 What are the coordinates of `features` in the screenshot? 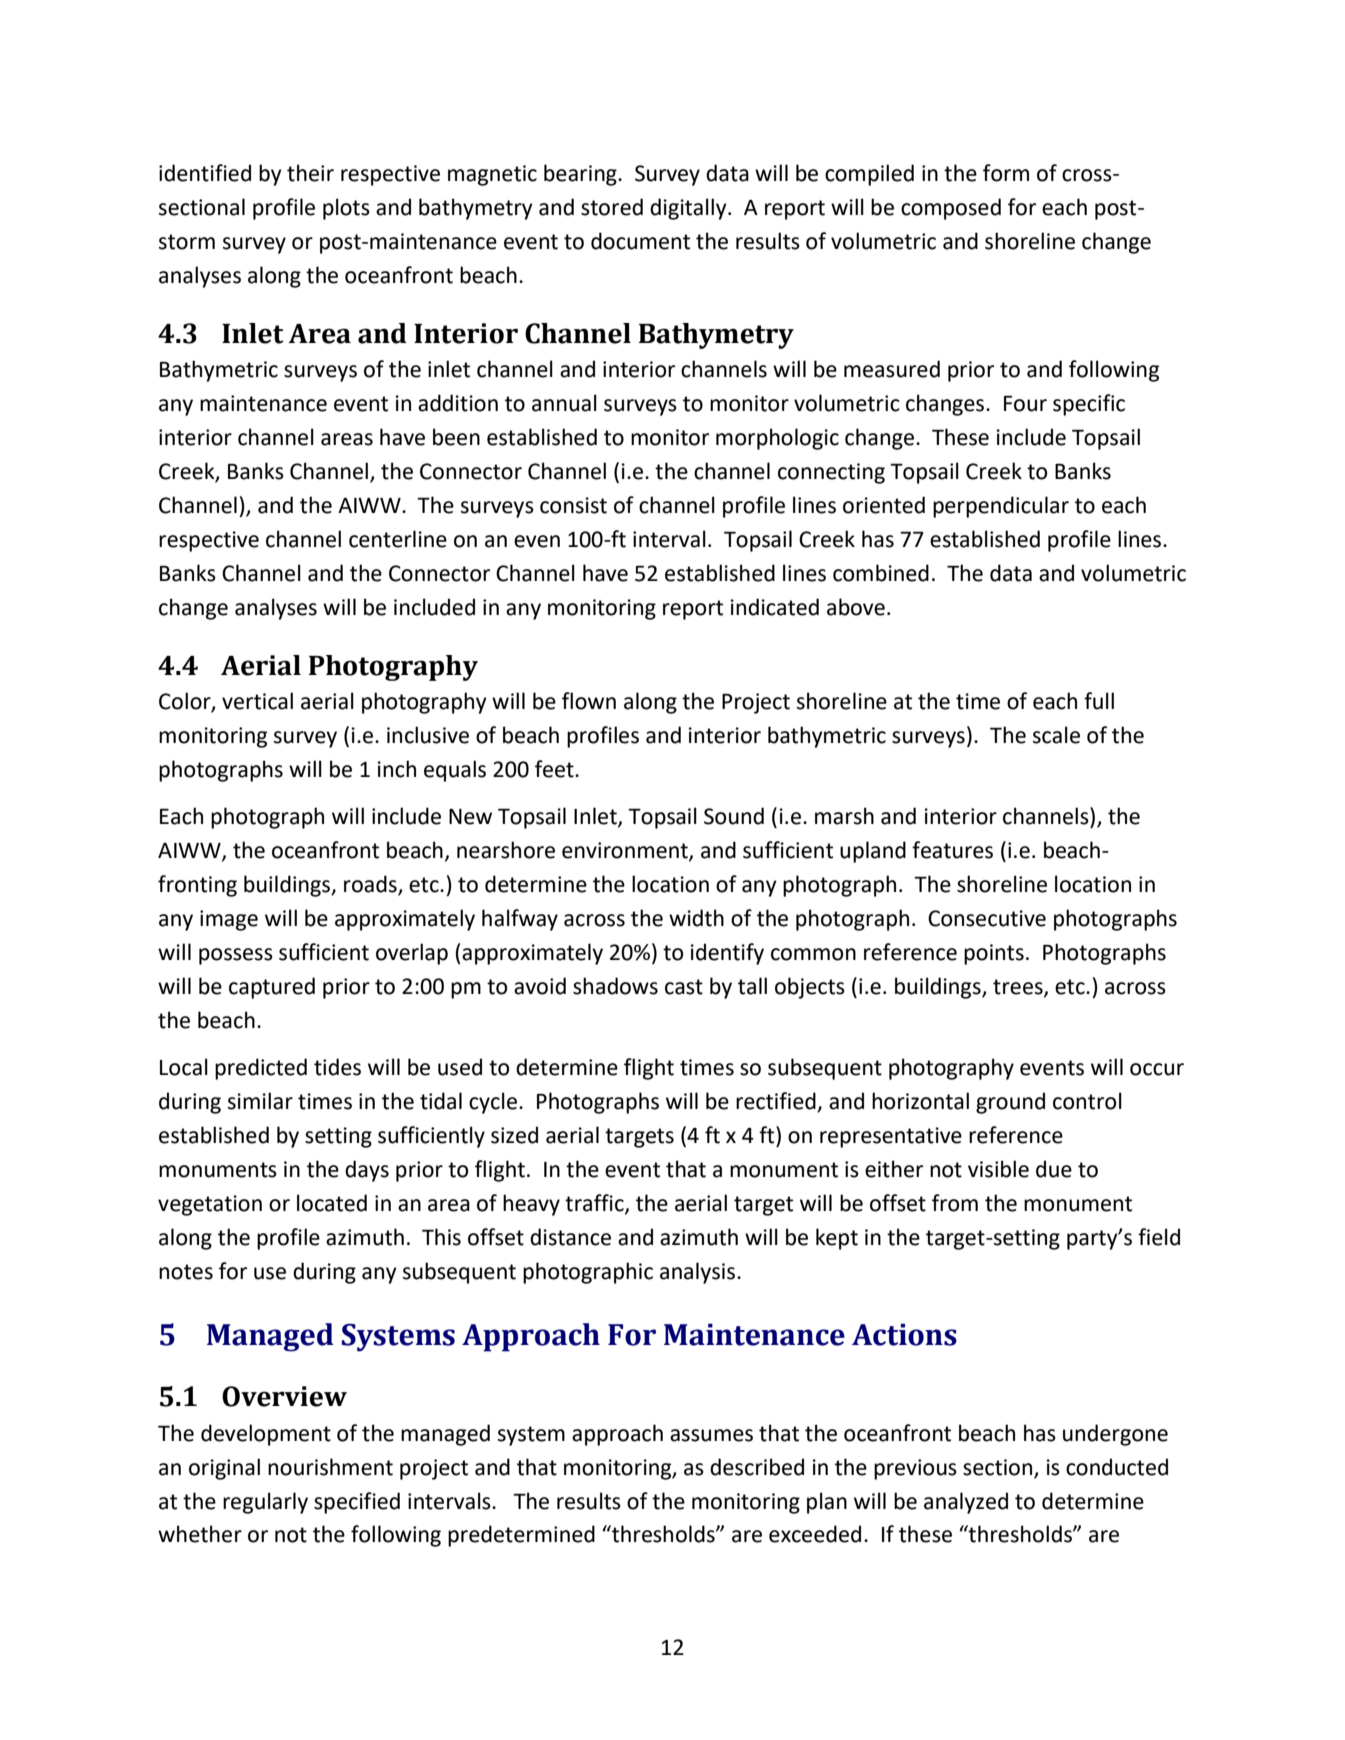 It's located at (952, 850).
